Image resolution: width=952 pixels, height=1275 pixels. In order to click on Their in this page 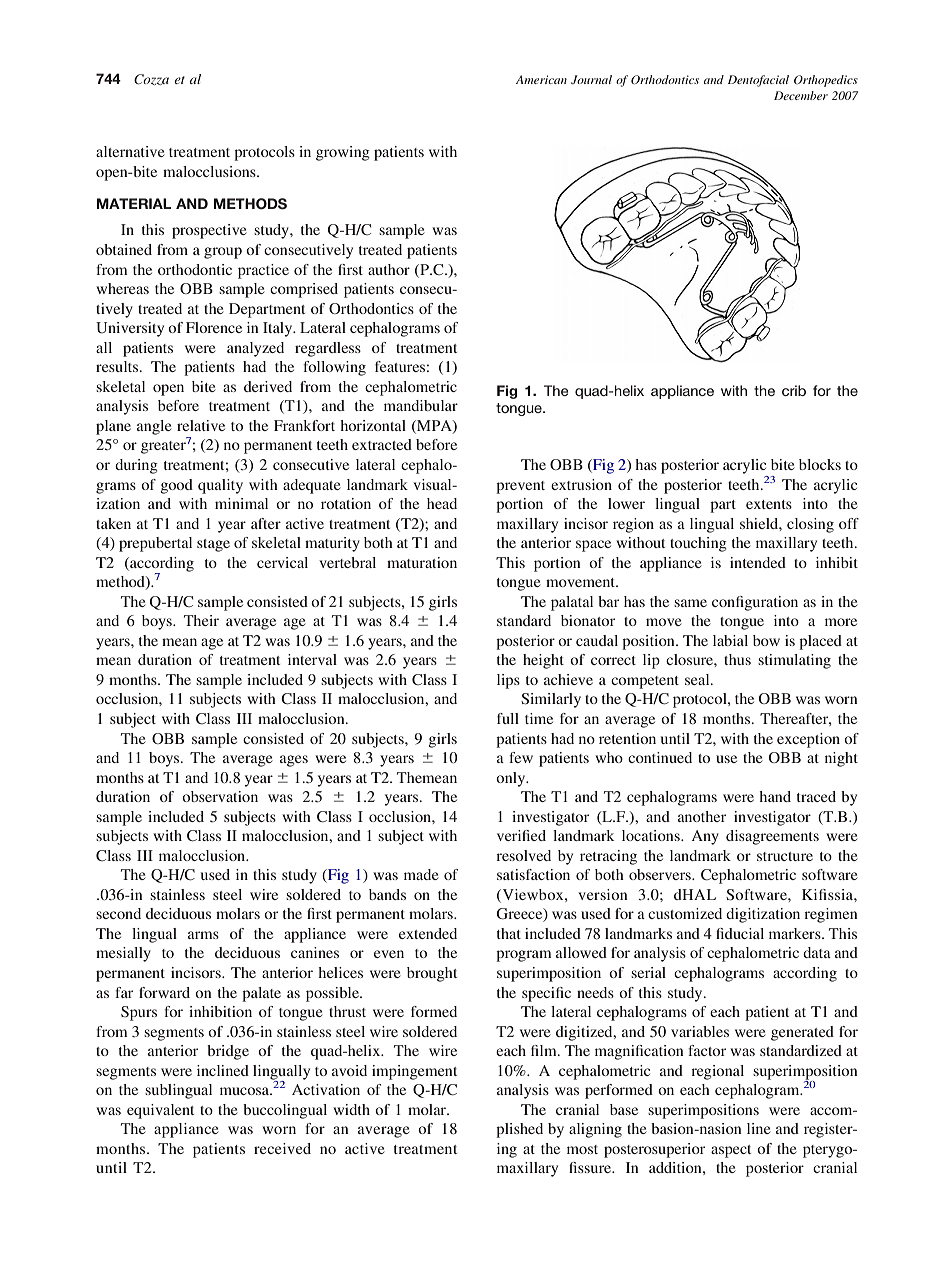, I will do `click(201, 620)`.
